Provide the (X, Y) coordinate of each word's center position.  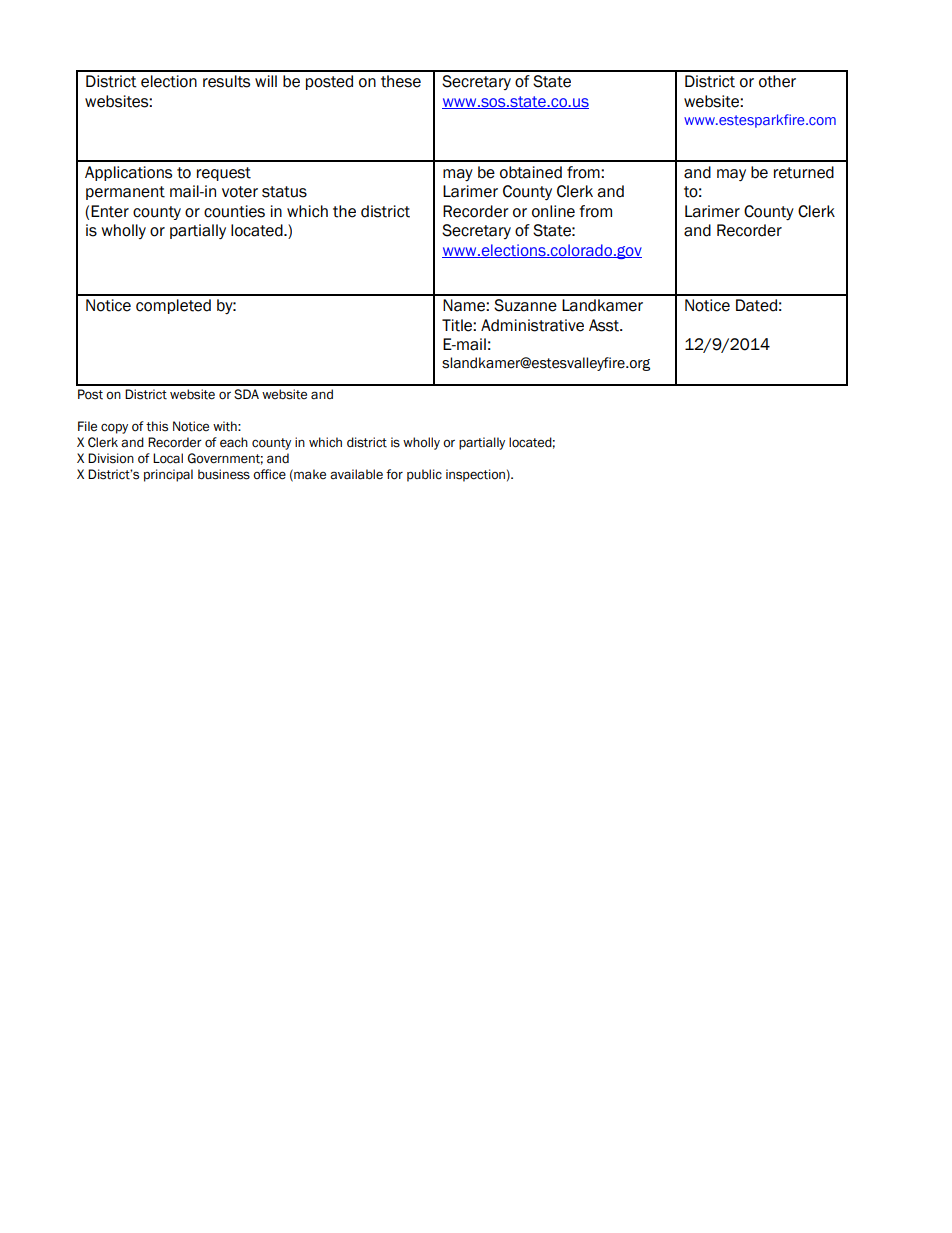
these (401, 81)
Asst (605, 325)
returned (804, 172)
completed (173, 306)
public (424, 475)
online (553, 211)
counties (234, 211)
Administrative (532, 325)
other (777, 81)
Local (168, 458)
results (226, 81)
